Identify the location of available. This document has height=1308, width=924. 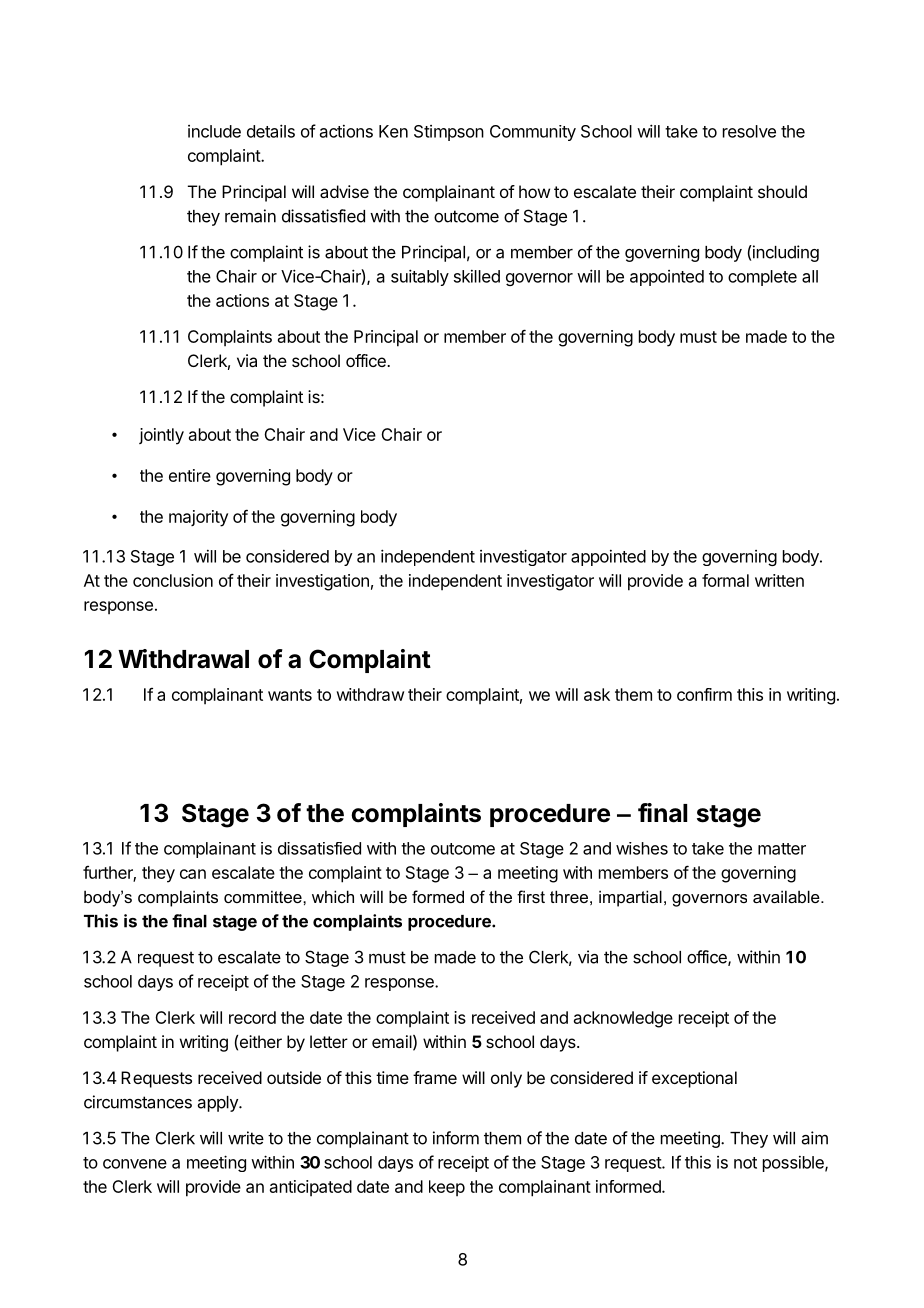
(787, 896).
